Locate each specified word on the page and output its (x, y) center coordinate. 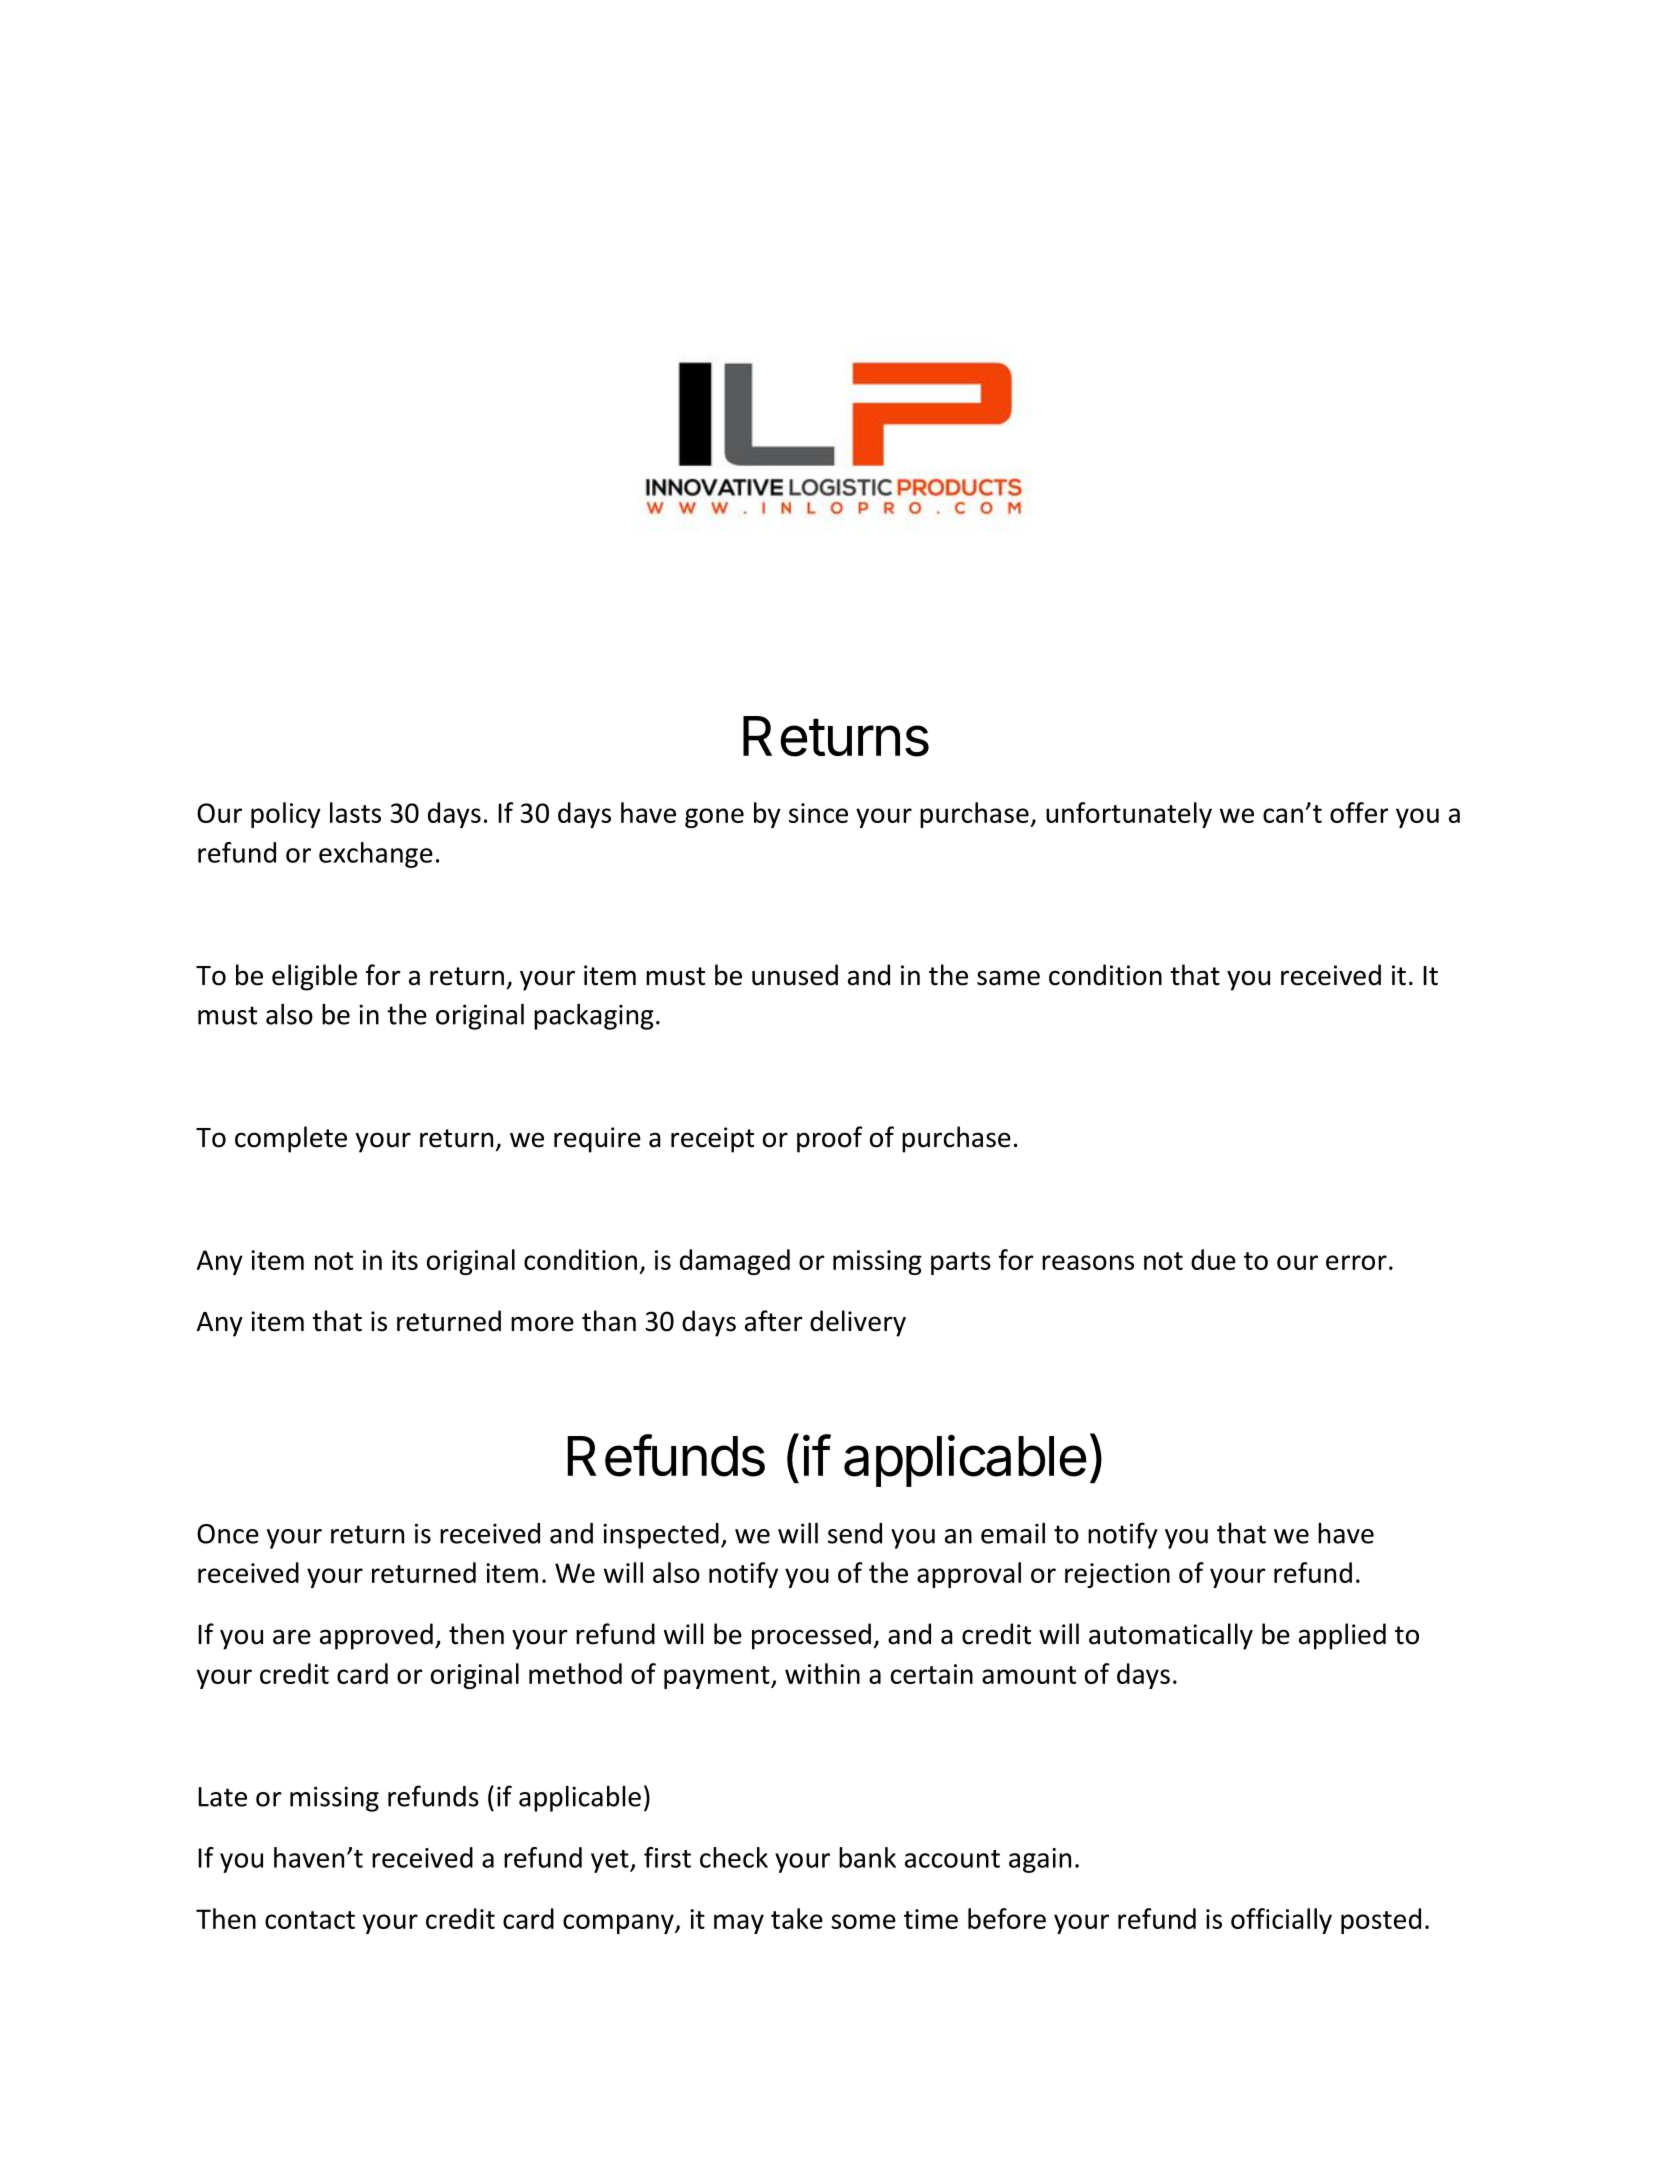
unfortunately (1129, 815)
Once (228, 1534)
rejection (1117, 1575)
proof (830, 1139)
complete (291, 1139)
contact (310, 1920)
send (855, 1533)
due (1213, 1259)
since (818, 813)
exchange (376, 855)
